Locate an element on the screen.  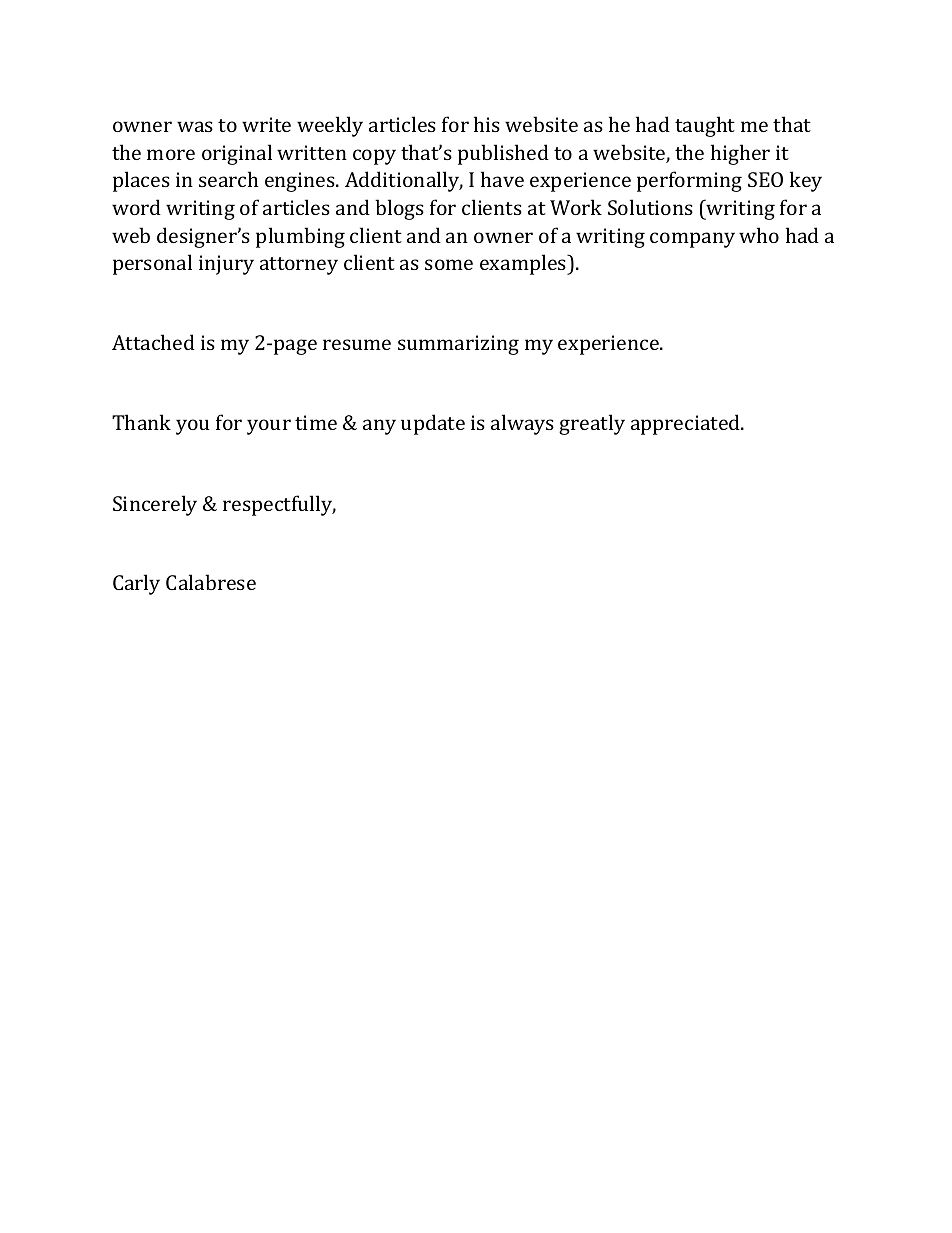
his is located at coordinates (487, 124).
